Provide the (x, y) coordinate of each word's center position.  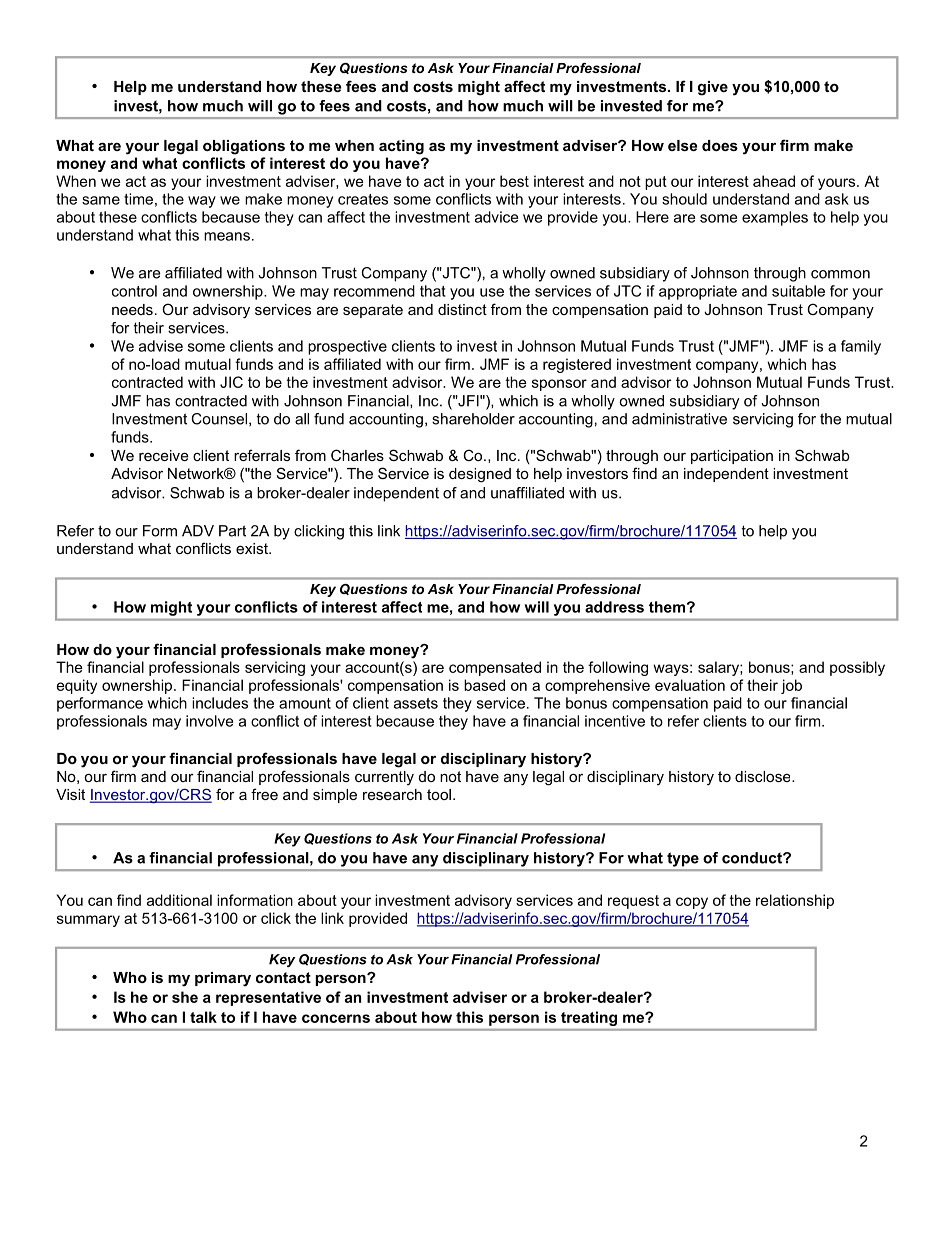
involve (209, 721)
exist (253, 548)
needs (132, 309)
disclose (764, 776)
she (185, 997)
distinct (462, 309)
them (667, 607)
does (720, 145)
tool (439, 794)
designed (480, 475)
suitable (798, 291)
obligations (244, 147)
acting (401, 147)
